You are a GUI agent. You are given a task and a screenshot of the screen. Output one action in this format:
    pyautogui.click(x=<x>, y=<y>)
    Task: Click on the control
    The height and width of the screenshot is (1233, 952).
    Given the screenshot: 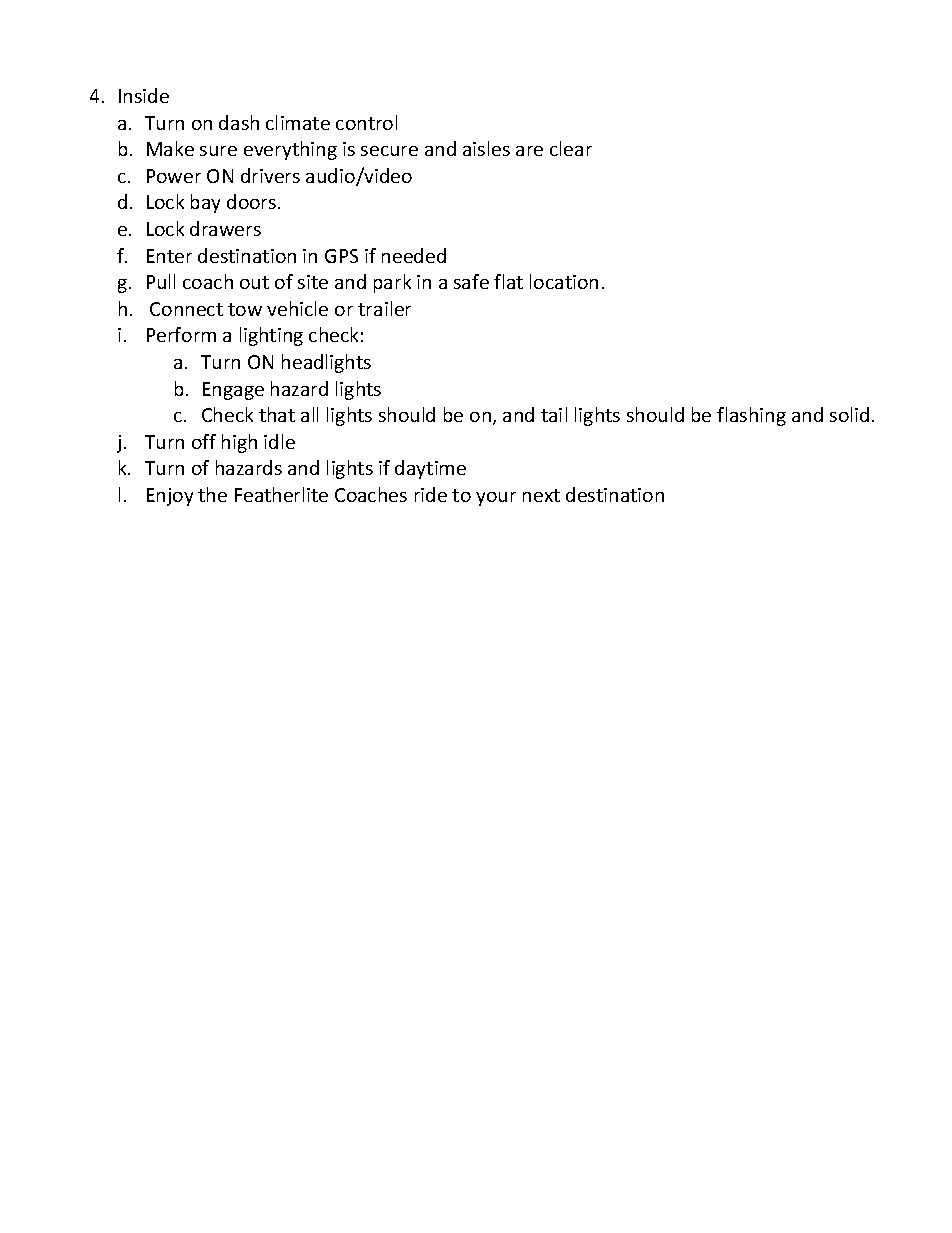 What is the action you would take?
    pyautogui.click(x=366, y=122)
